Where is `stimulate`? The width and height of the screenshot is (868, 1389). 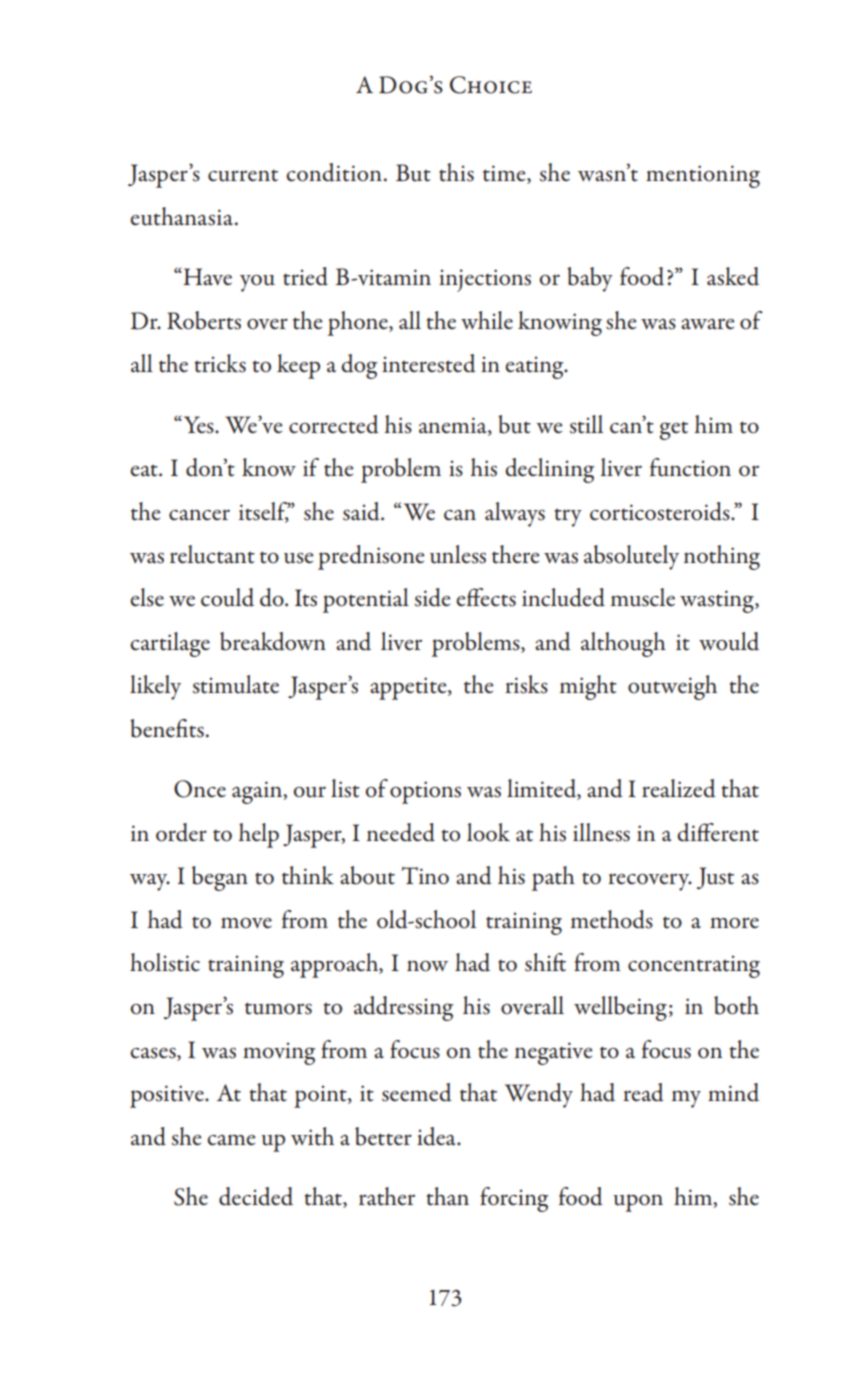
stimulate is located at coordinates (236, 684).
